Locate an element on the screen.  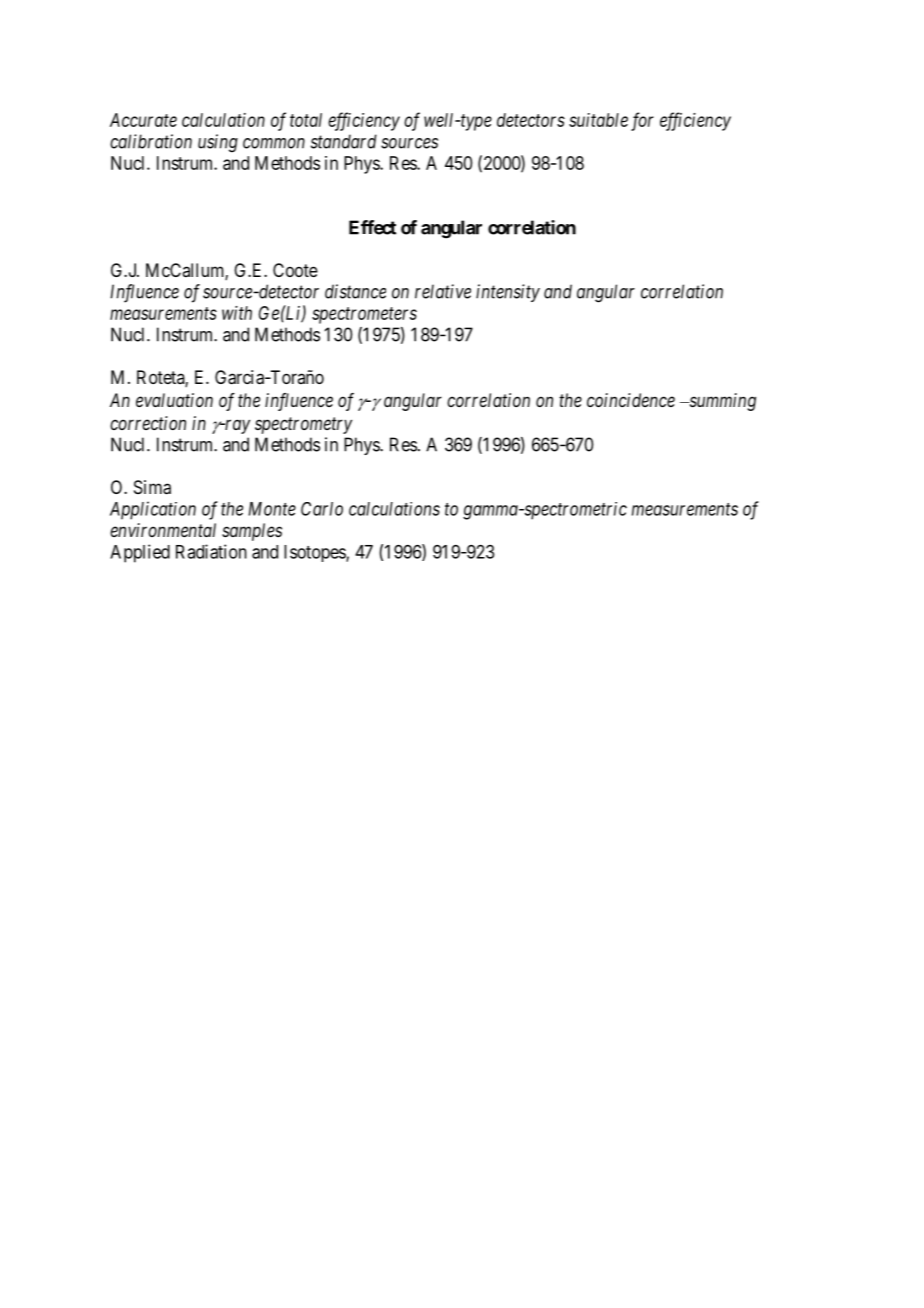
spectrometry is located at coordinates (303, 425).
